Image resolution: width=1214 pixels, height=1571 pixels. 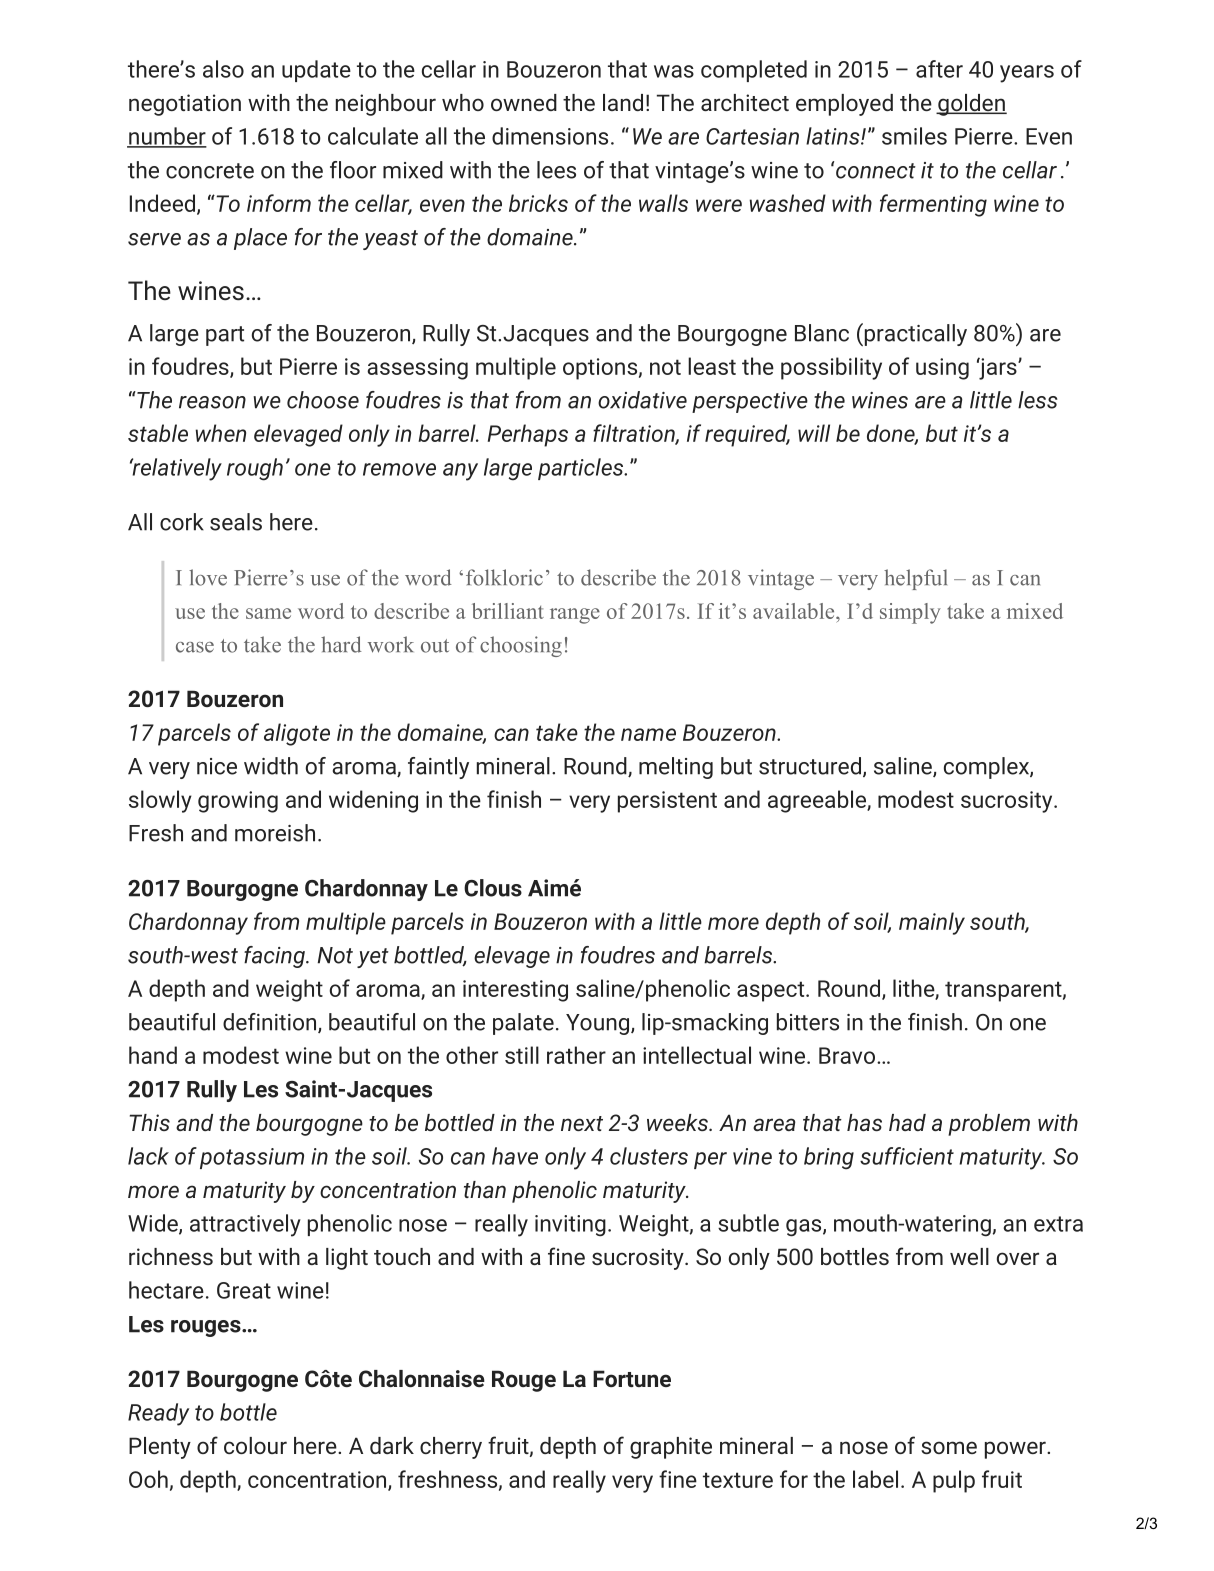 What do you see at coordinates (255, 469) in the document?
I see `rough` at bounding box center [255, 469].
